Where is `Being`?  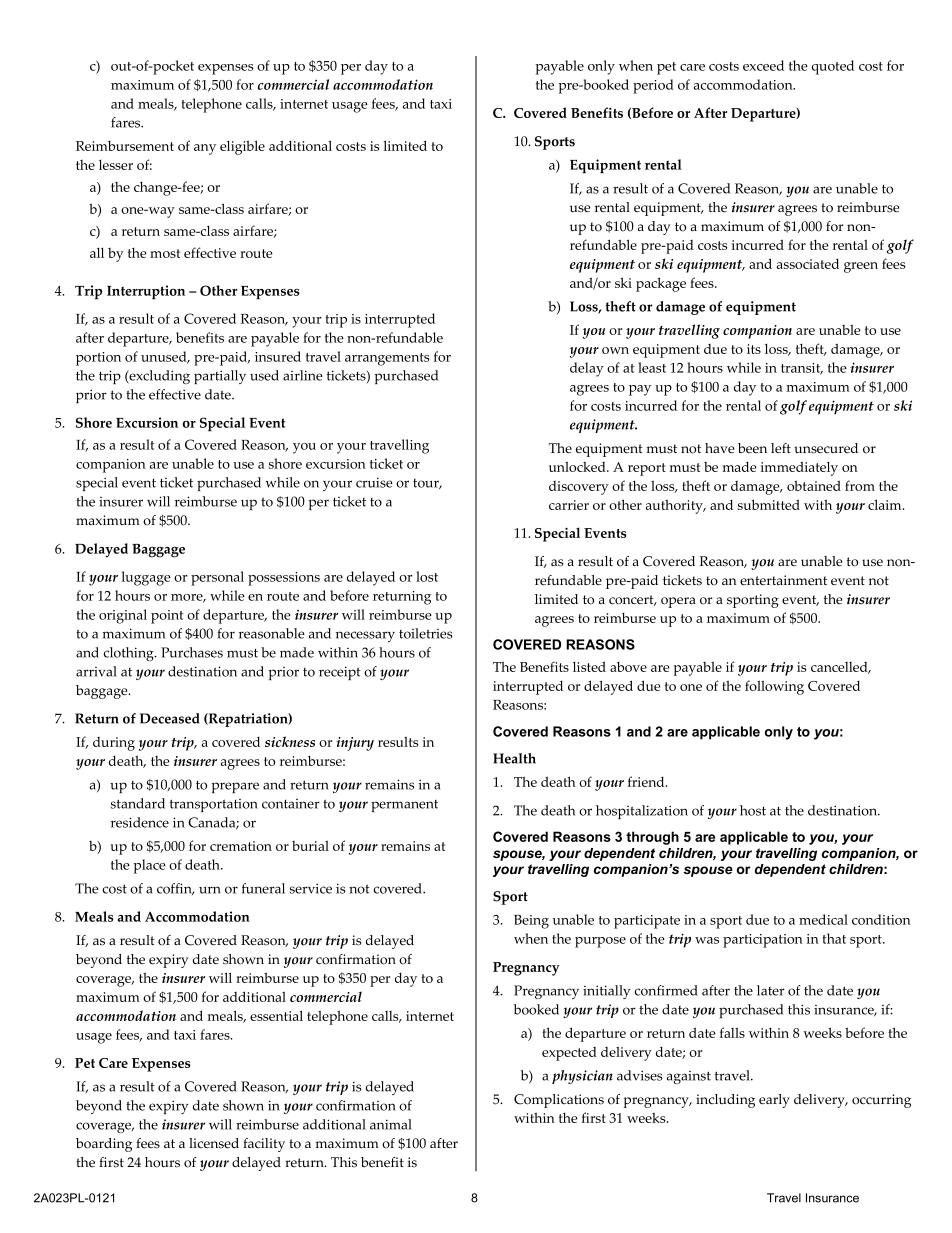 Being is located at coordinates (531, 922).
